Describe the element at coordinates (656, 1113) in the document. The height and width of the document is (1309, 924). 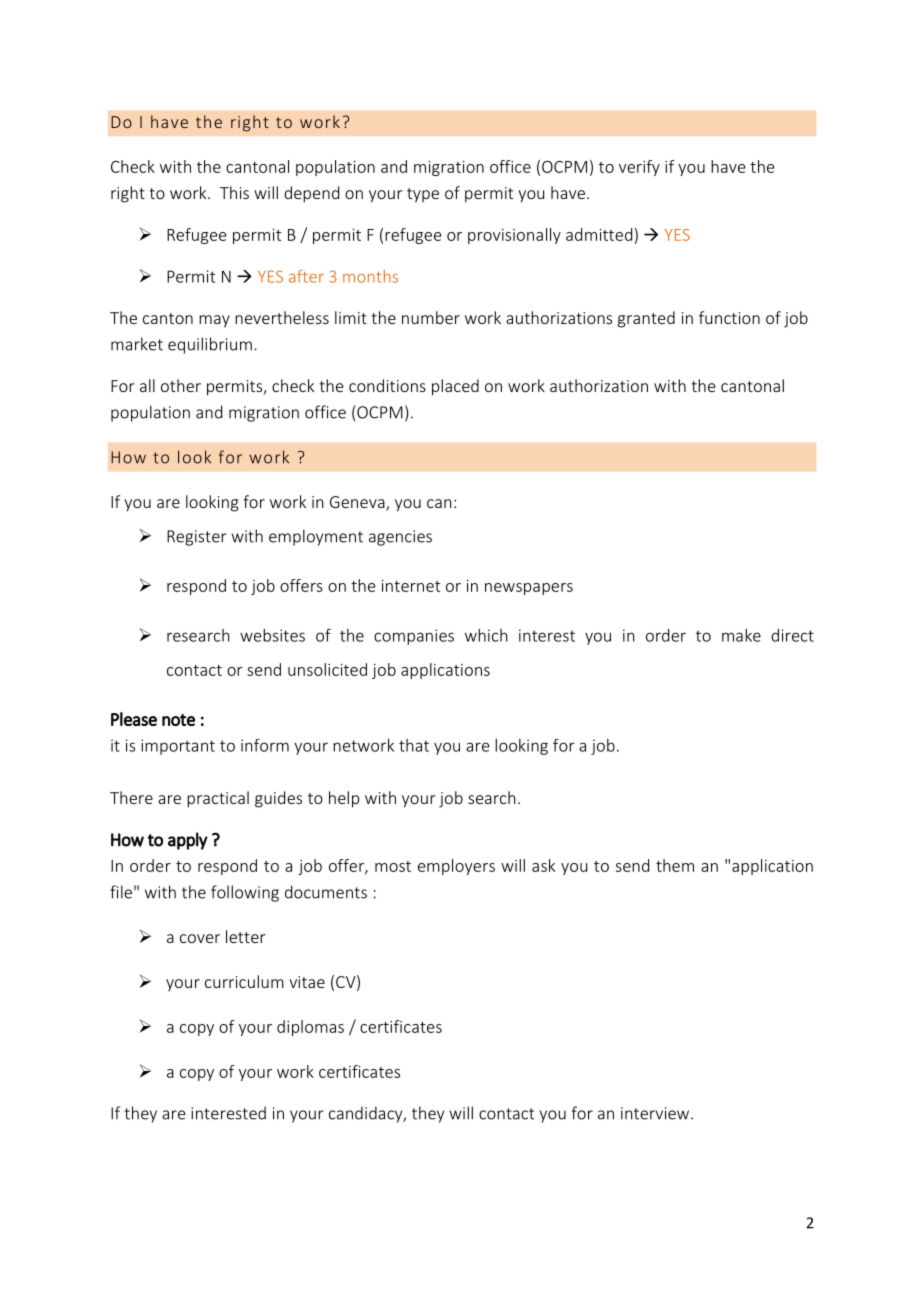
I see `interview` at that location.
